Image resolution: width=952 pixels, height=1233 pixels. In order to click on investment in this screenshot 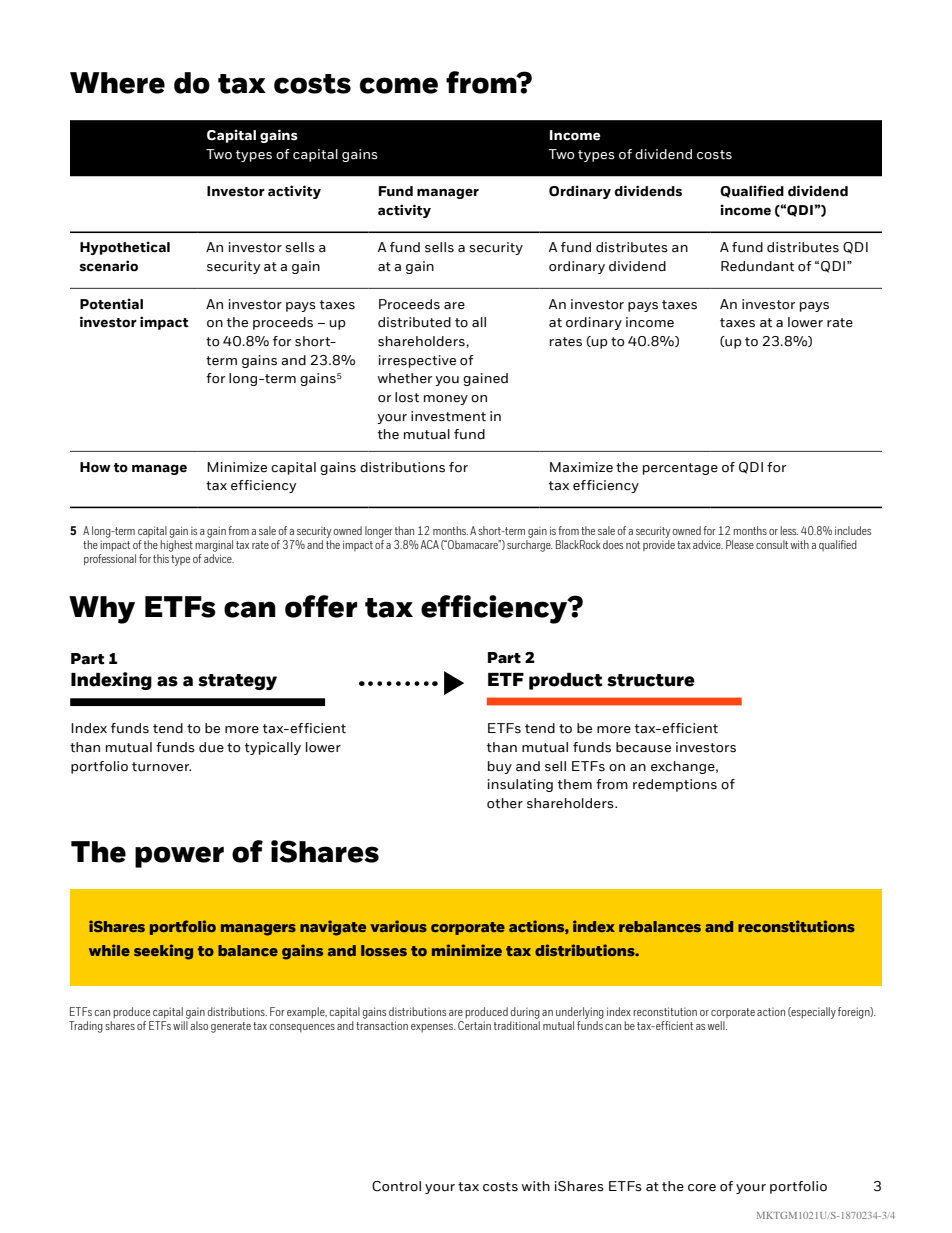, I will do `click(448, 416)`.
